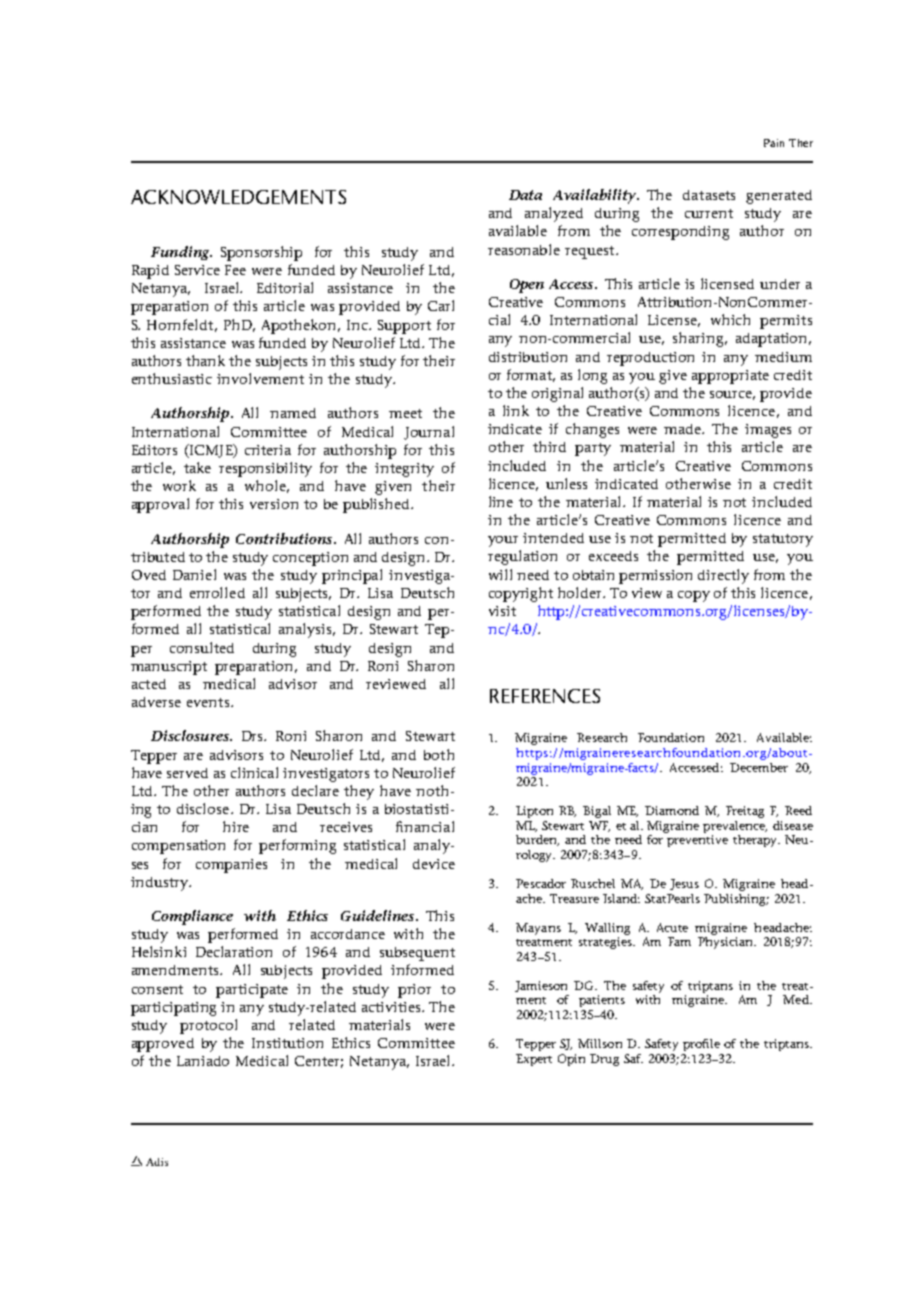 The width and height of the document is (924, 1308). What do you see at coordinates (701, 1045) in the document?
I see `profile` at bounding box center [701, 1045].
